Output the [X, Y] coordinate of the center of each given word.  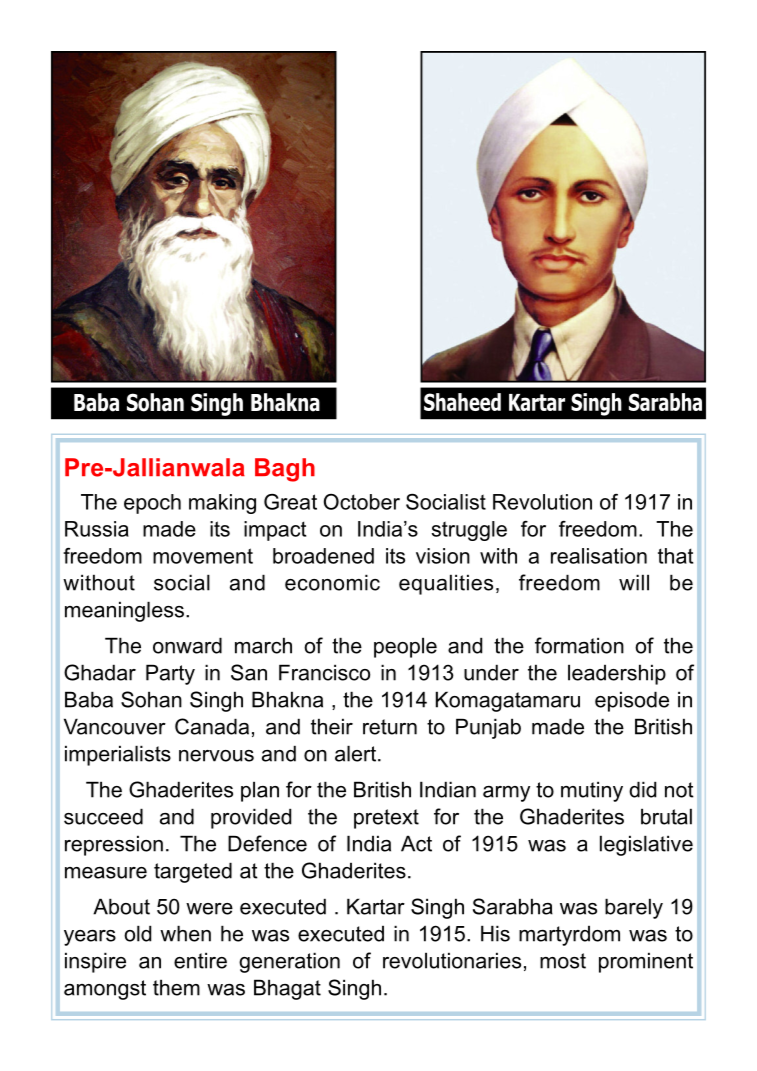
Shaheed [462, 402]
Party [170, 674]
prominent [646, 962]
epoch [152, 504]
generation [289, 962]
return [390, 727]
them [176, 987]
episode [632, 701]
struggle [469, 531]
